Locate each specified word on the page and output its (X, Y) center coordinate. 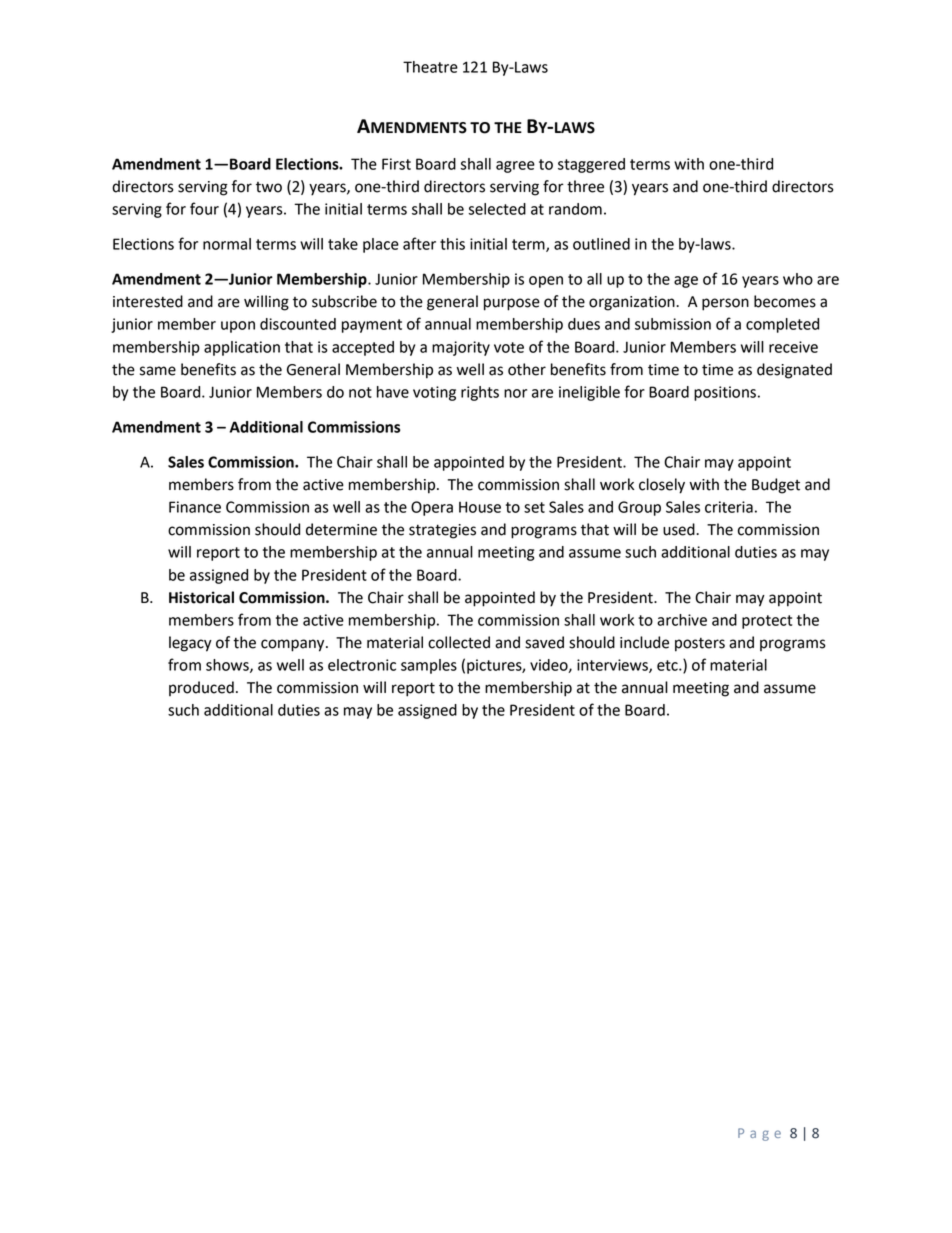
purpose (512, 304)
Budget (776, 486)
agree (515, 167)
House (480, 507)
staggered (591, 165)
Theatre (430, 67)
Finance (195, 507)
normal (227, 244)
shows (228, 666)
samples (429, 666)
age (686, 282)
